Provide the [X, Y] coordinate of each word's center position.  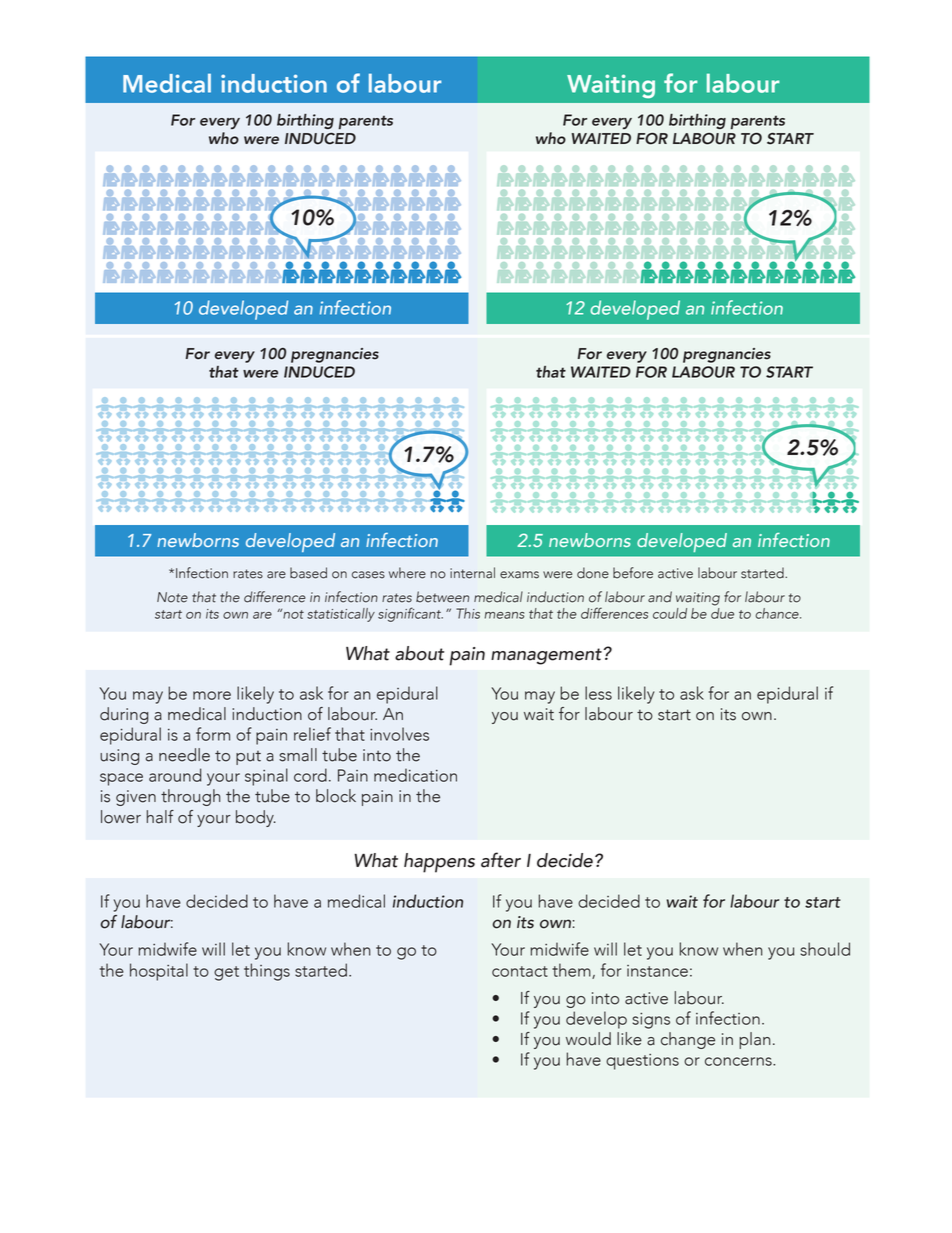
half [160, 817]
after [501, 860]
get [226, 973]
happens [439, 863]
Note [172, 597]
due [722, 612]
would [588, 1039]
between [442, 597]
